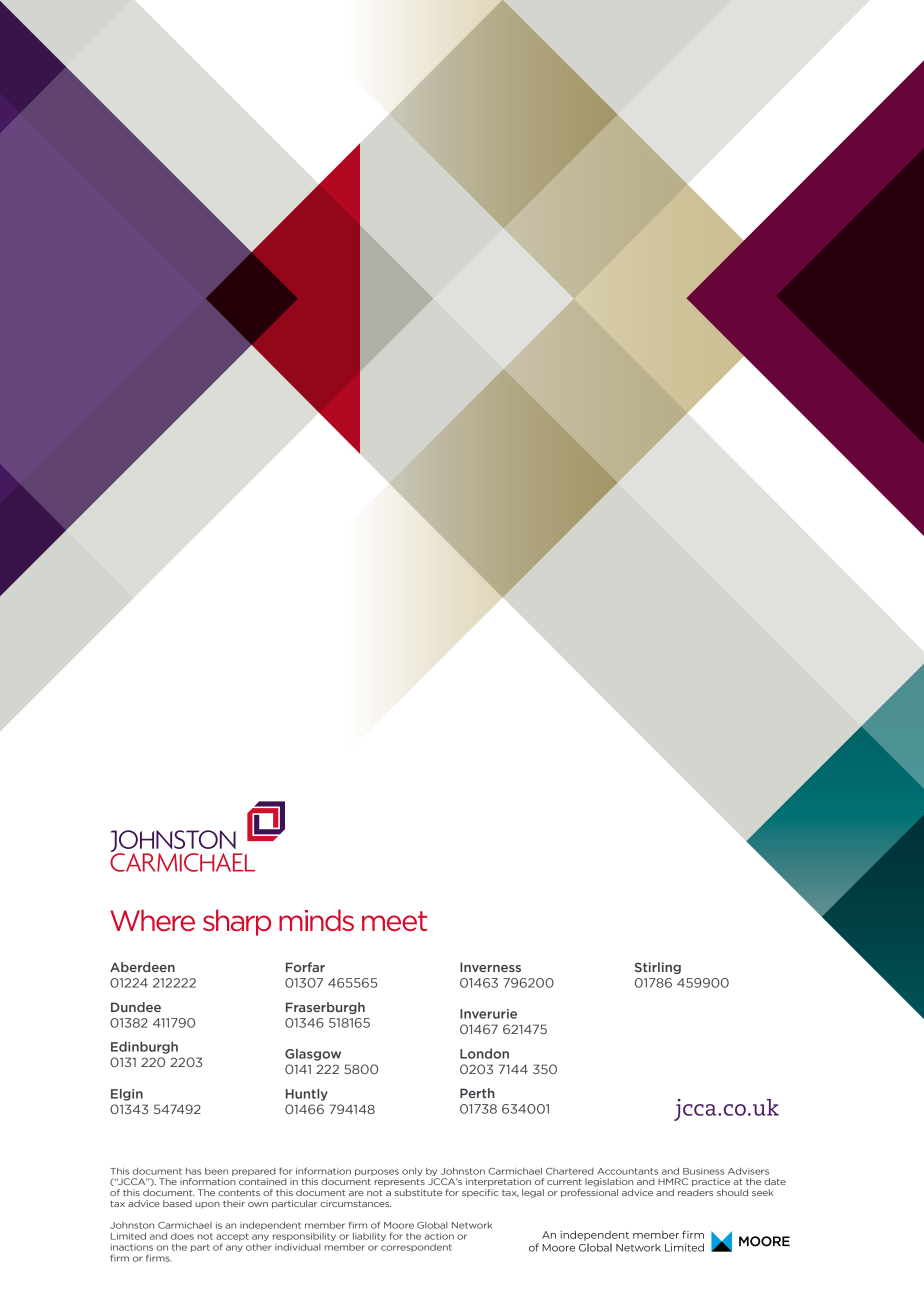  Describe the element at coordinates (142, 967) in the screenshot. I see `Aberdeen` at that location.
